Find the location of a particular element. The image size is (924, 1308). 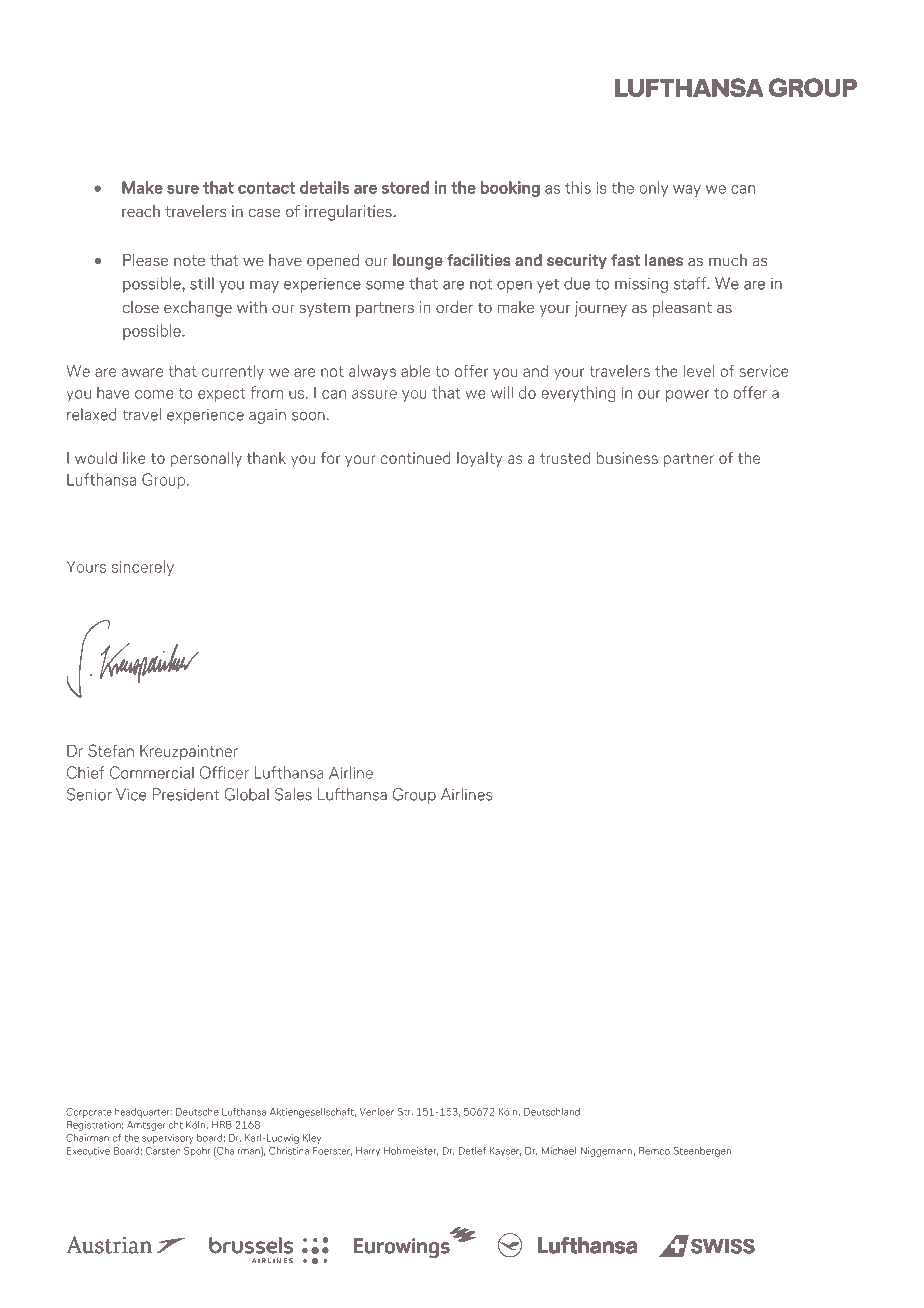

business is located at coordinates (627, 458).
